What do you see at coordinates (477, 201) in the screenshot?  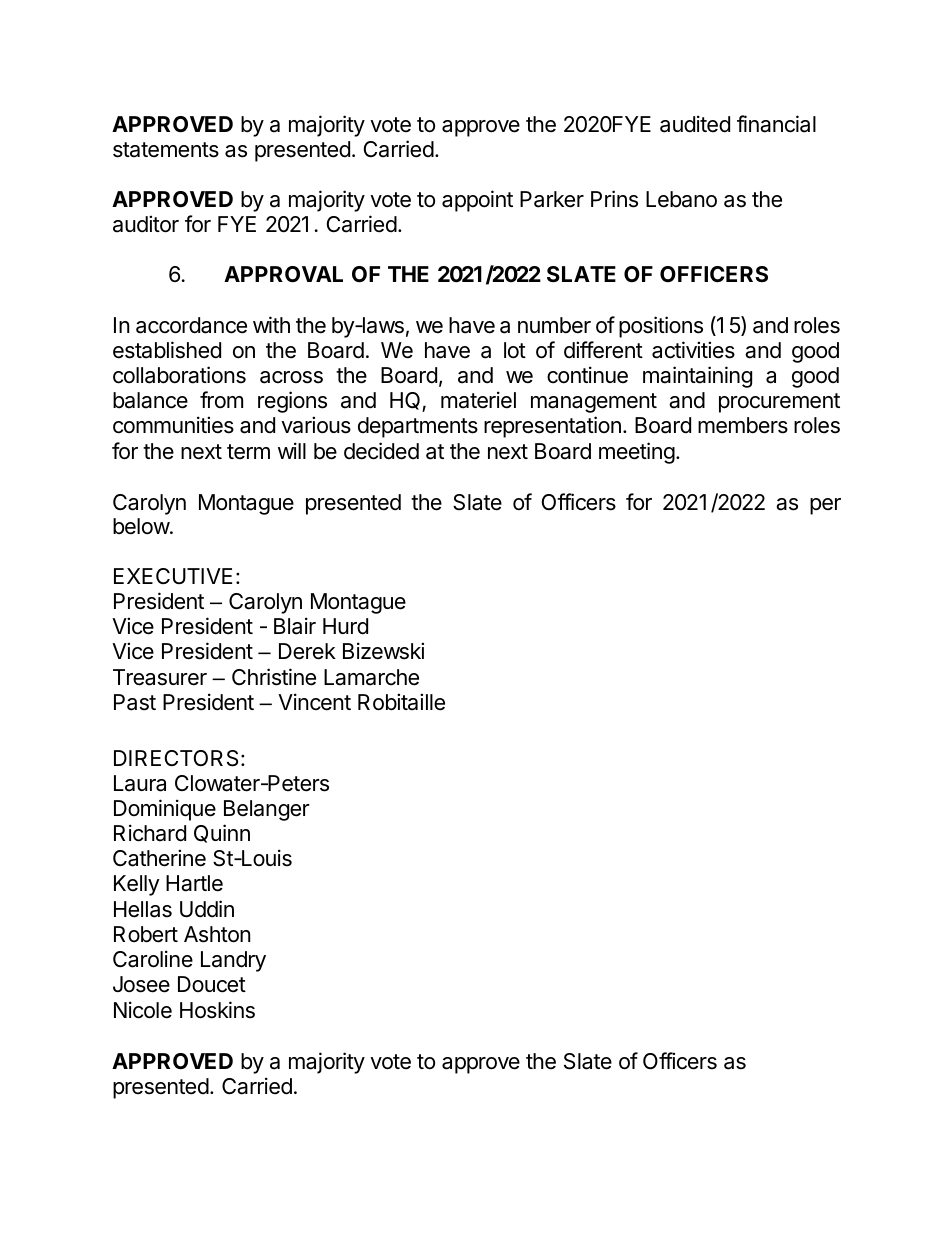 I see `appoint` at bounding box center [477, 201].
